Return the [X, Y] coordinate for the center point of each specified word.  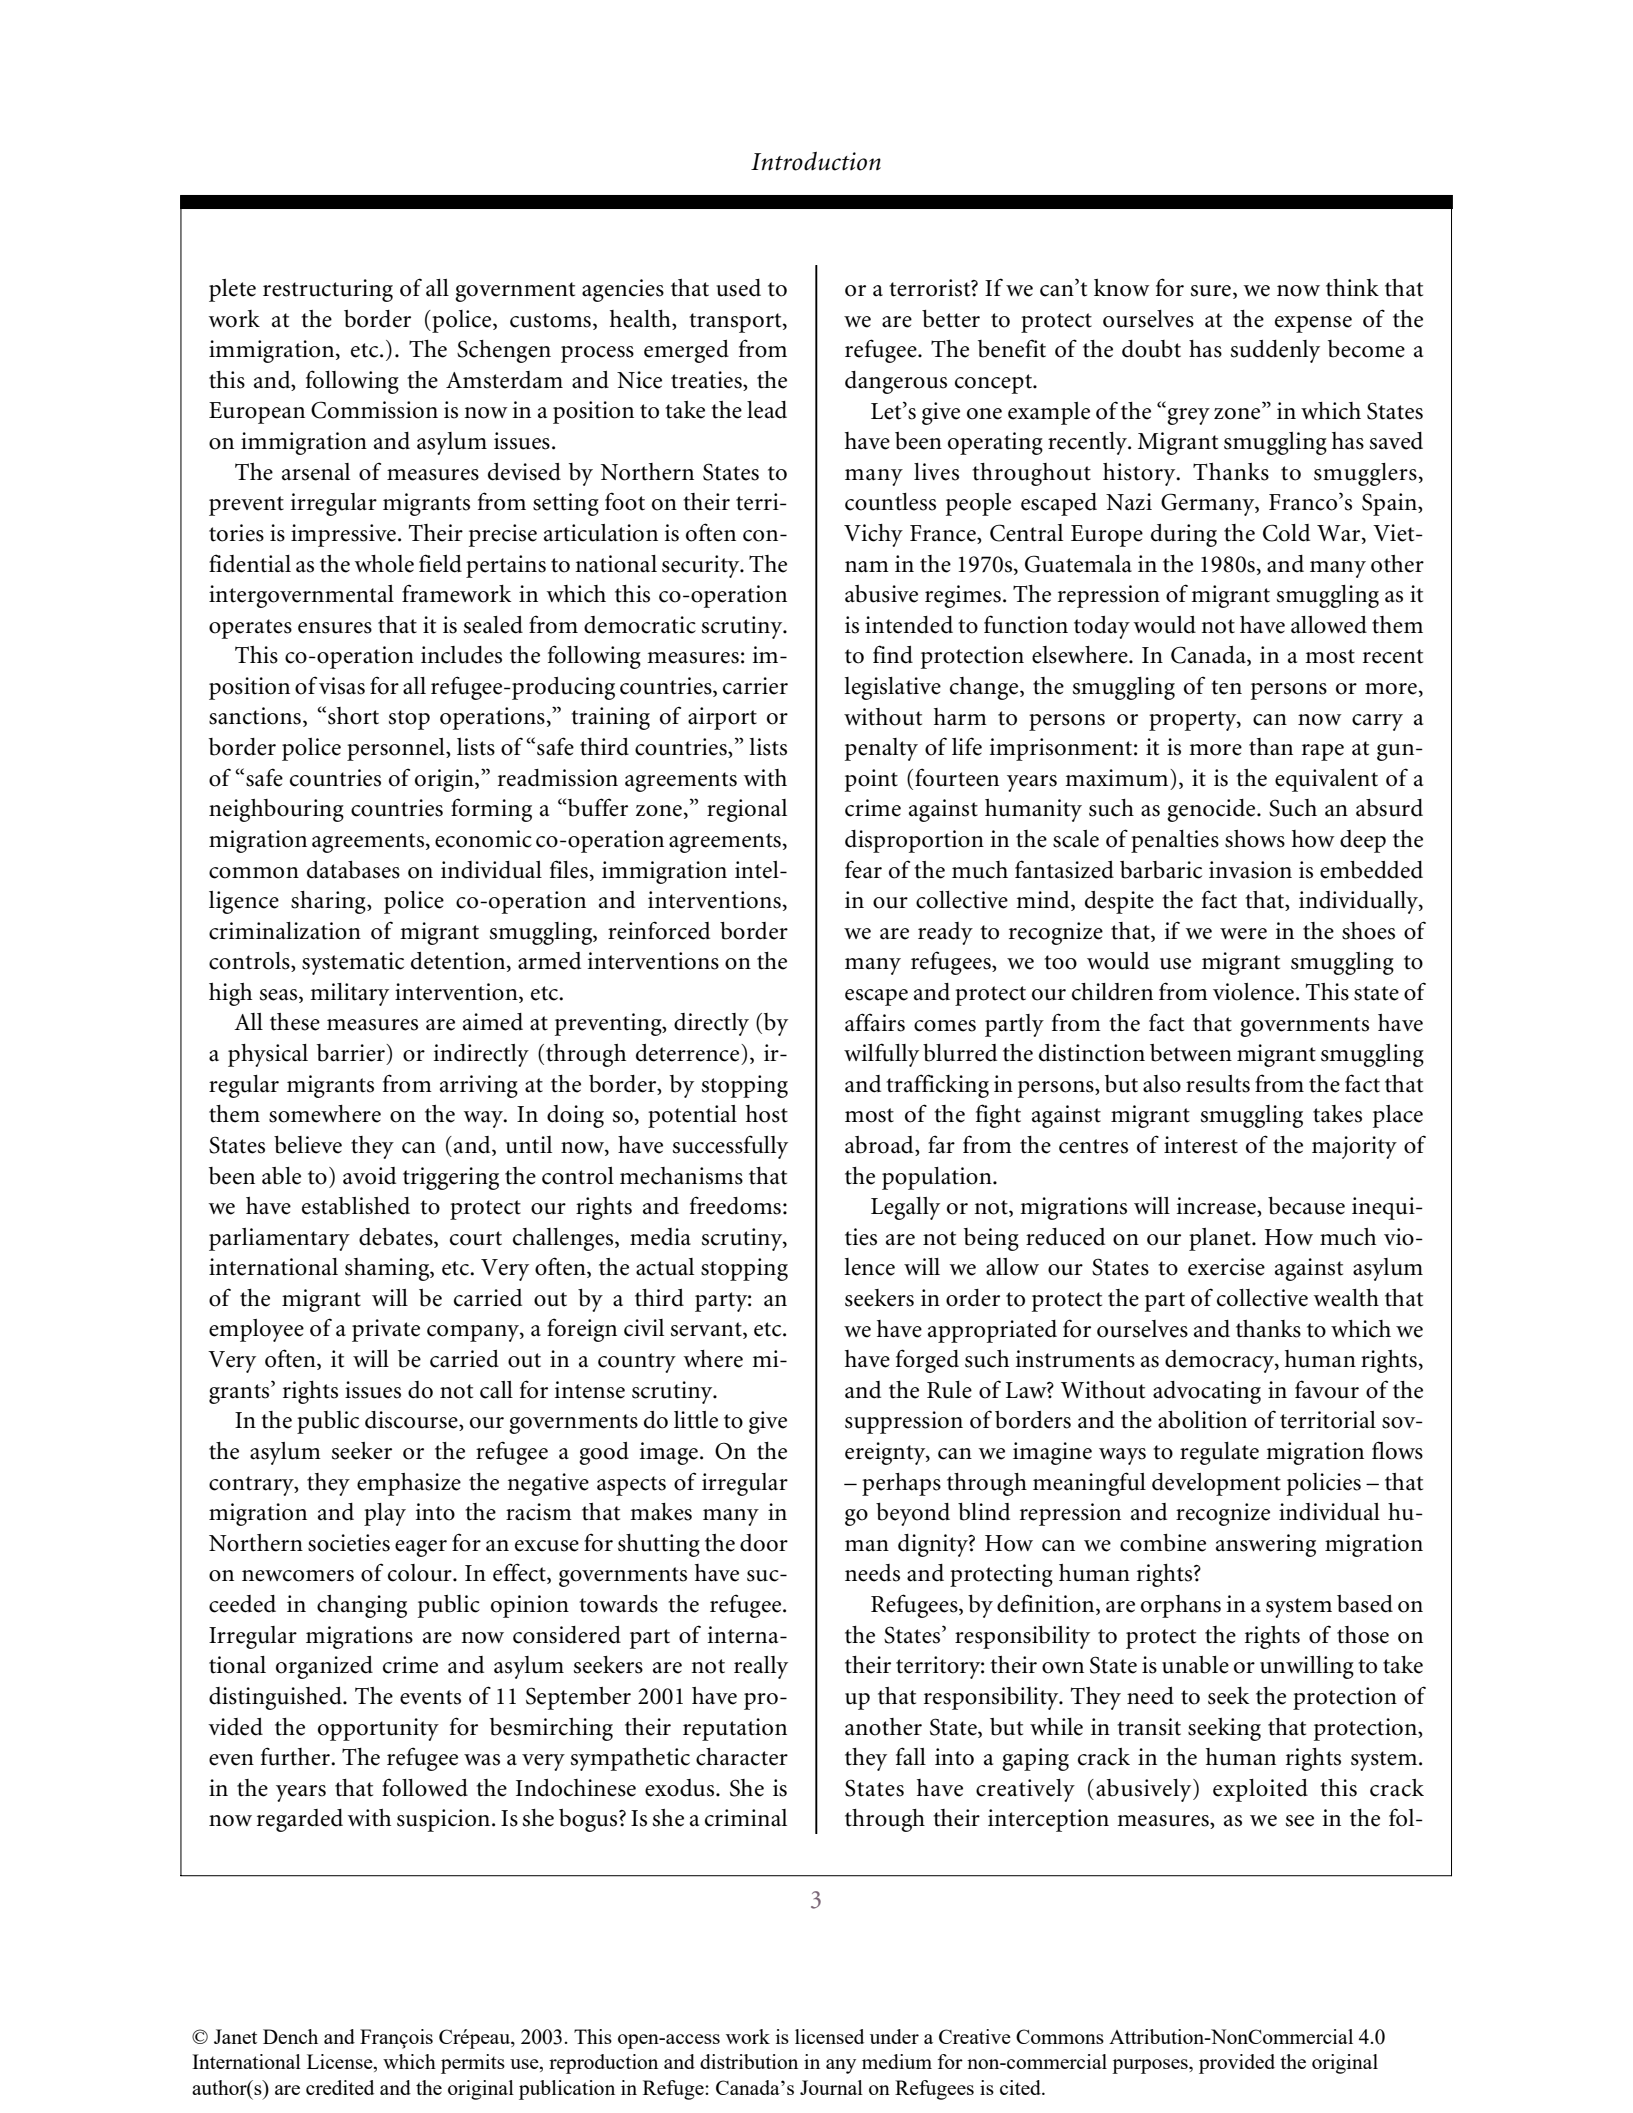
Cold [1286, 533]
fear [863, 869]
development [1216, 1484]
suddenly [1275, 351]
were [1243, 934]
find [893, 654]
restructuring [328, 290]
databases [353, 870]
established [356, 1206]
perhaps [901, 1484]
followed [425, 1787]
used [738, 288]
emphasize [409, 1484]
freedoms [735, 1205]
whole [384, 564]
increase [1217, 1207]
